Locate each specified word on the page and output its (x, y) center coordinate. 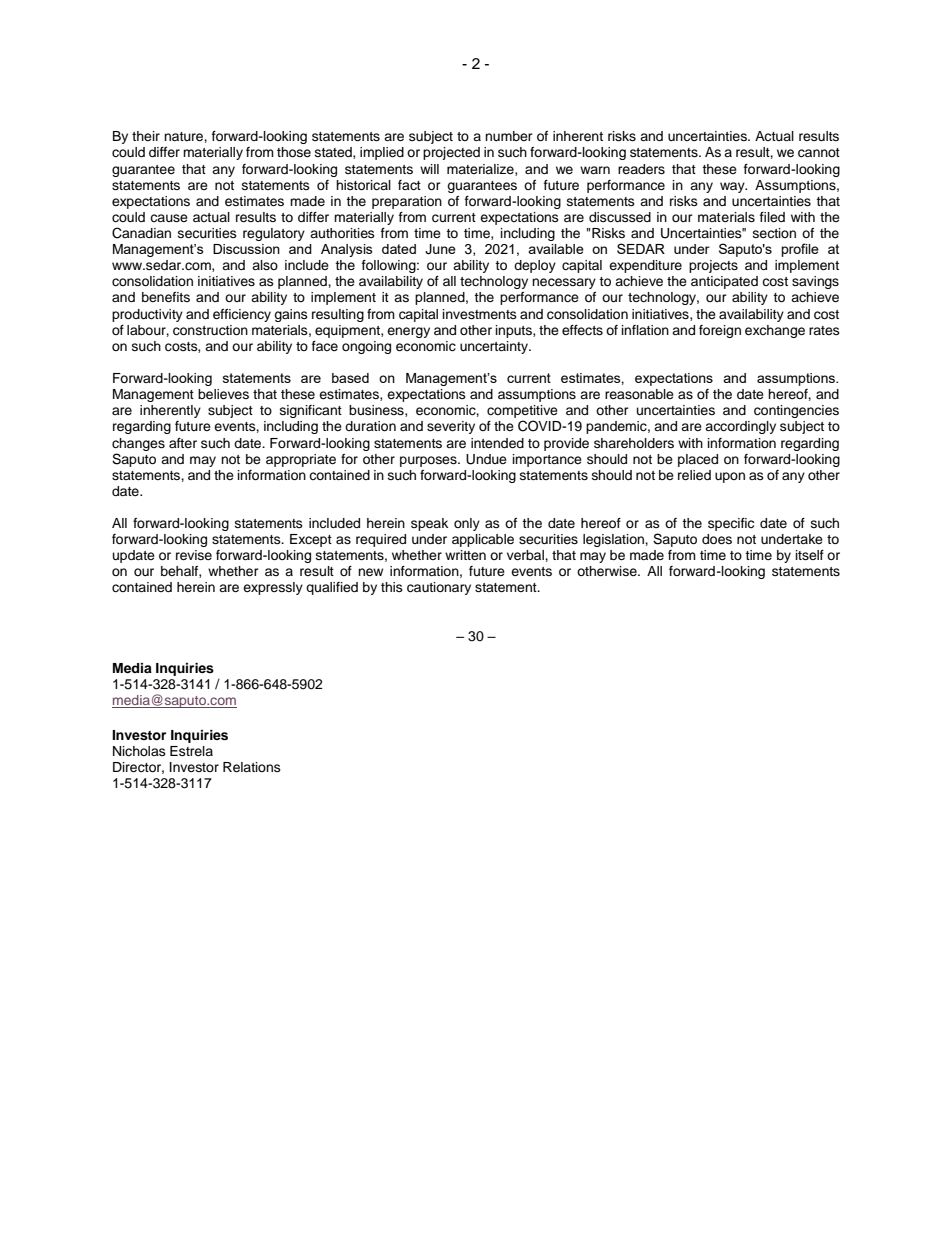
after (183, 443)
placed (698, 460)
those (294, 152)
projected (451, 153)
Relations (252, 767)
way (733, 187)
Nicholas (139, 751)
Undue (486, 459)
